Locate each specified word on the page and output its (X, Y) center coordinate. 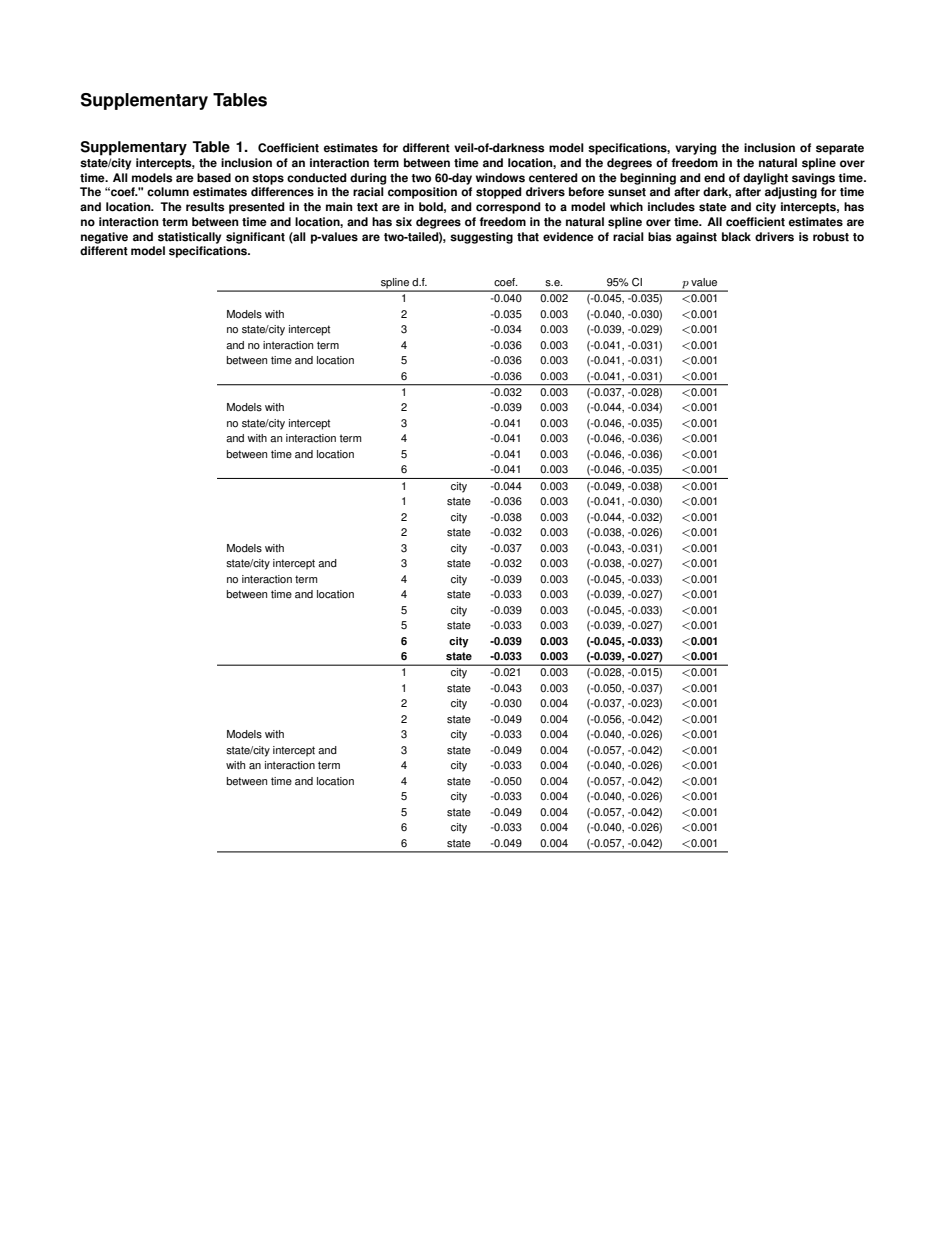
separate (840, 149)
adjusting (791, 193)
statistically (189, 238)
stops (268, 179)
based (214, 178)
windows (500, 178)
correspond (508, 208)
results (205, 207)
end (714, 178)
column (168, 192)
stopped (499, 193)
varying (695, 149)
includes (671, 207)
